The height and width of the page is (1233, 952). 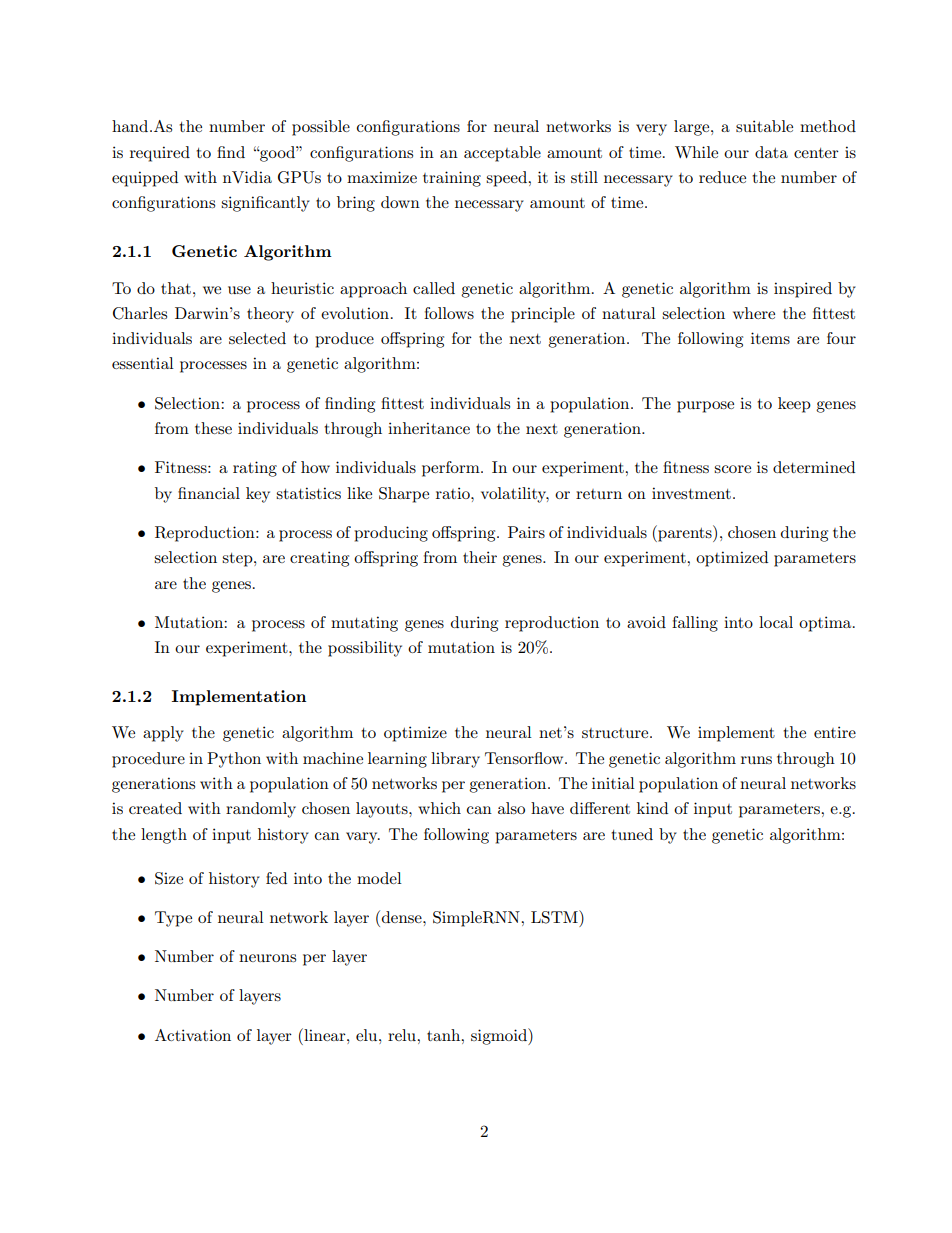 I want to click on creating, so click(x=319, y=559).
